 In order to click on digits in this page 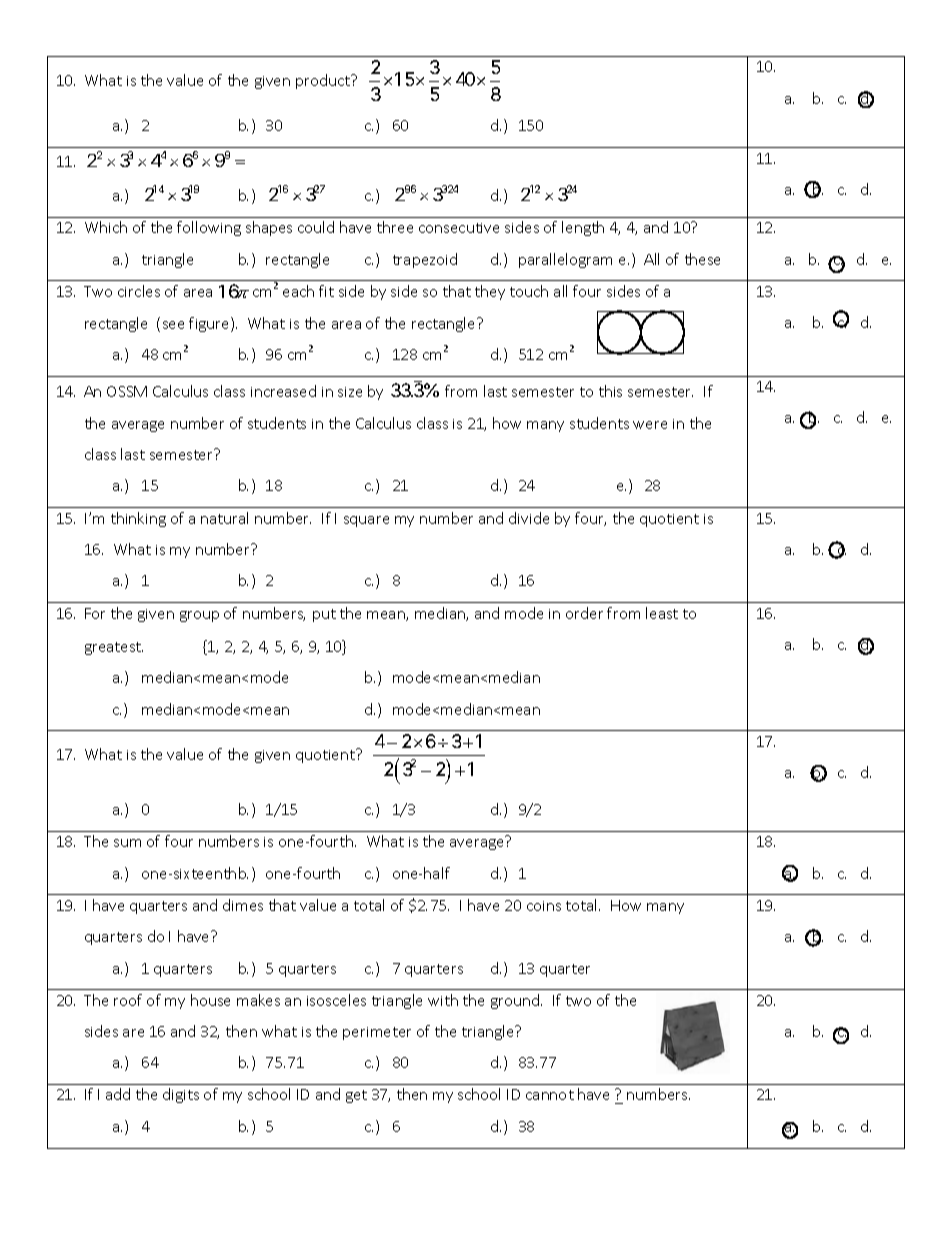, I will do `click(181, 1095)`.
